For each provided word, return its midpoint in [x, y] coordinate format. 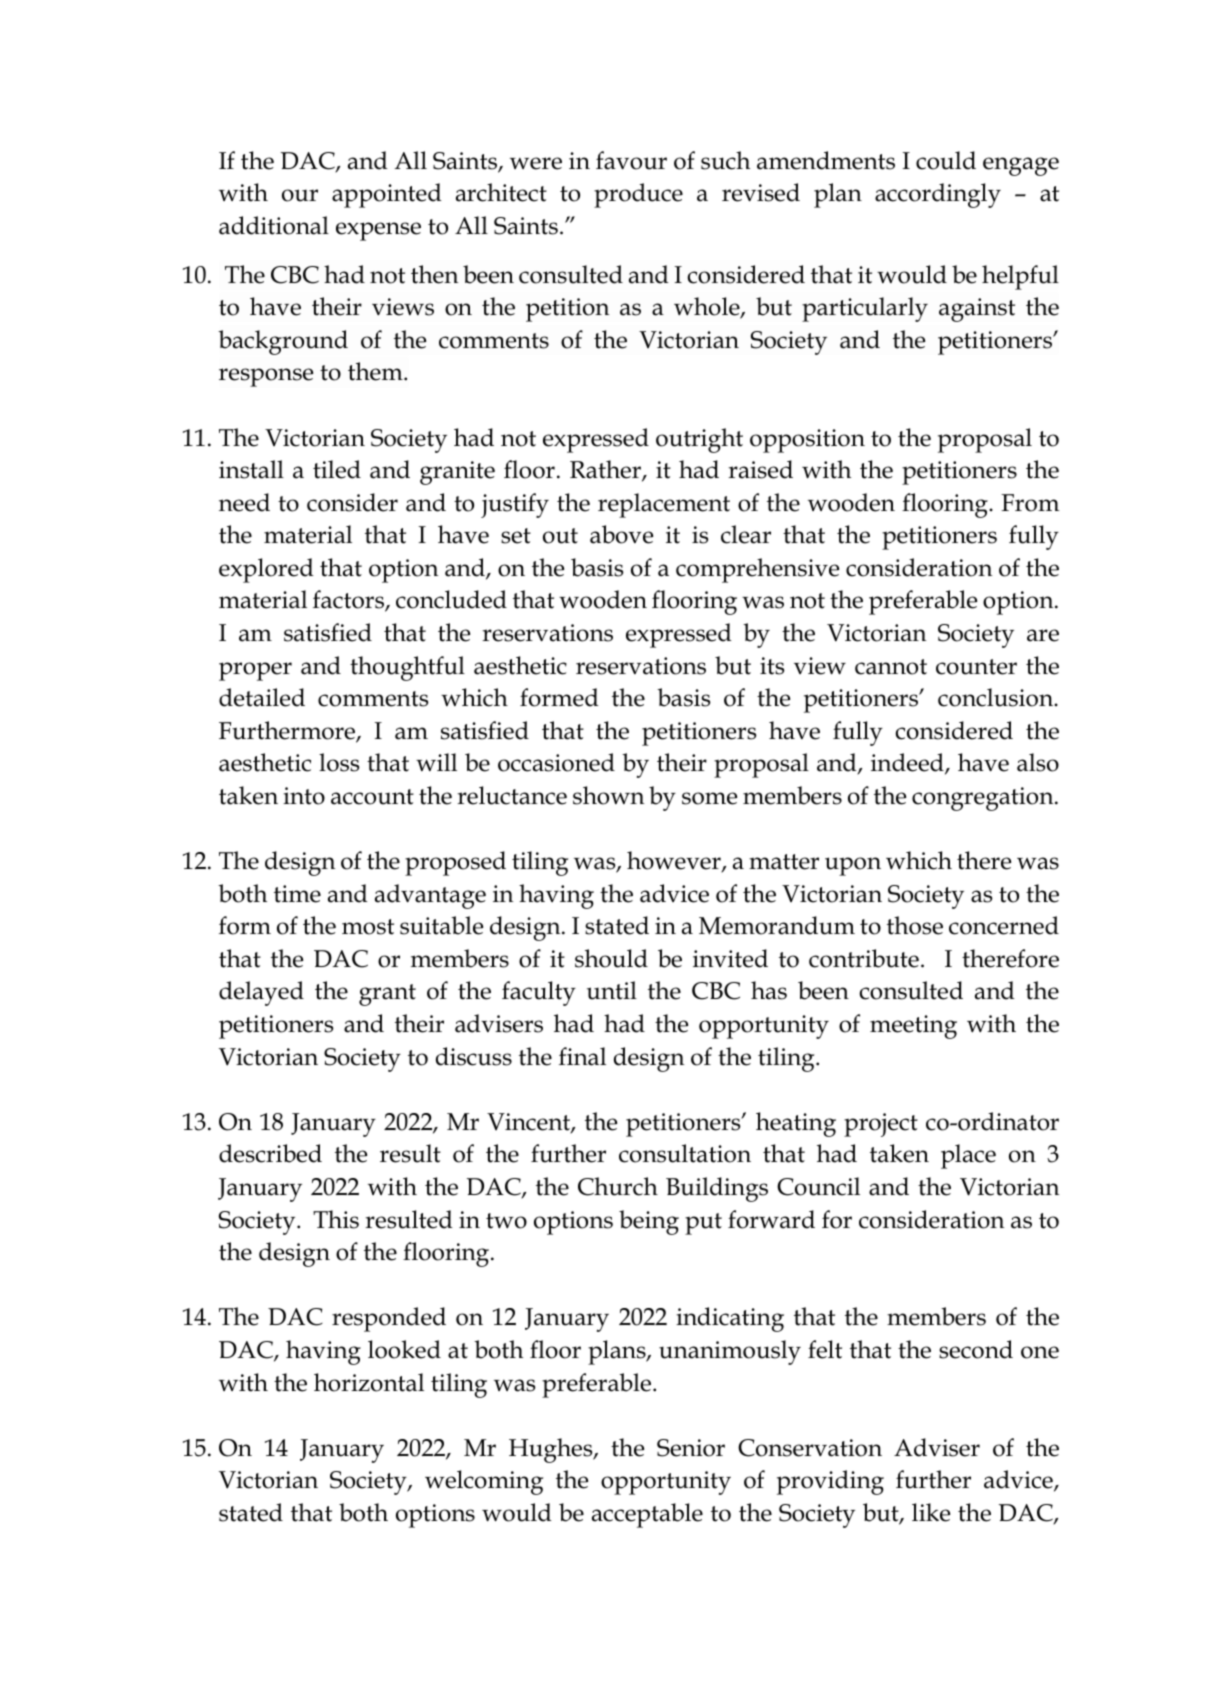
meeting [913, 1027]
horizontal [369, 1382]
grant [387, 995]
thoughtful [407, 668]
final [582, 1056]
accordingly [938, 195]
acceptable [647, 1515]
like [931, 1512]
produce [638, 195]
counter [976, 667]
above [621, 534]
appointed [387, 195]
